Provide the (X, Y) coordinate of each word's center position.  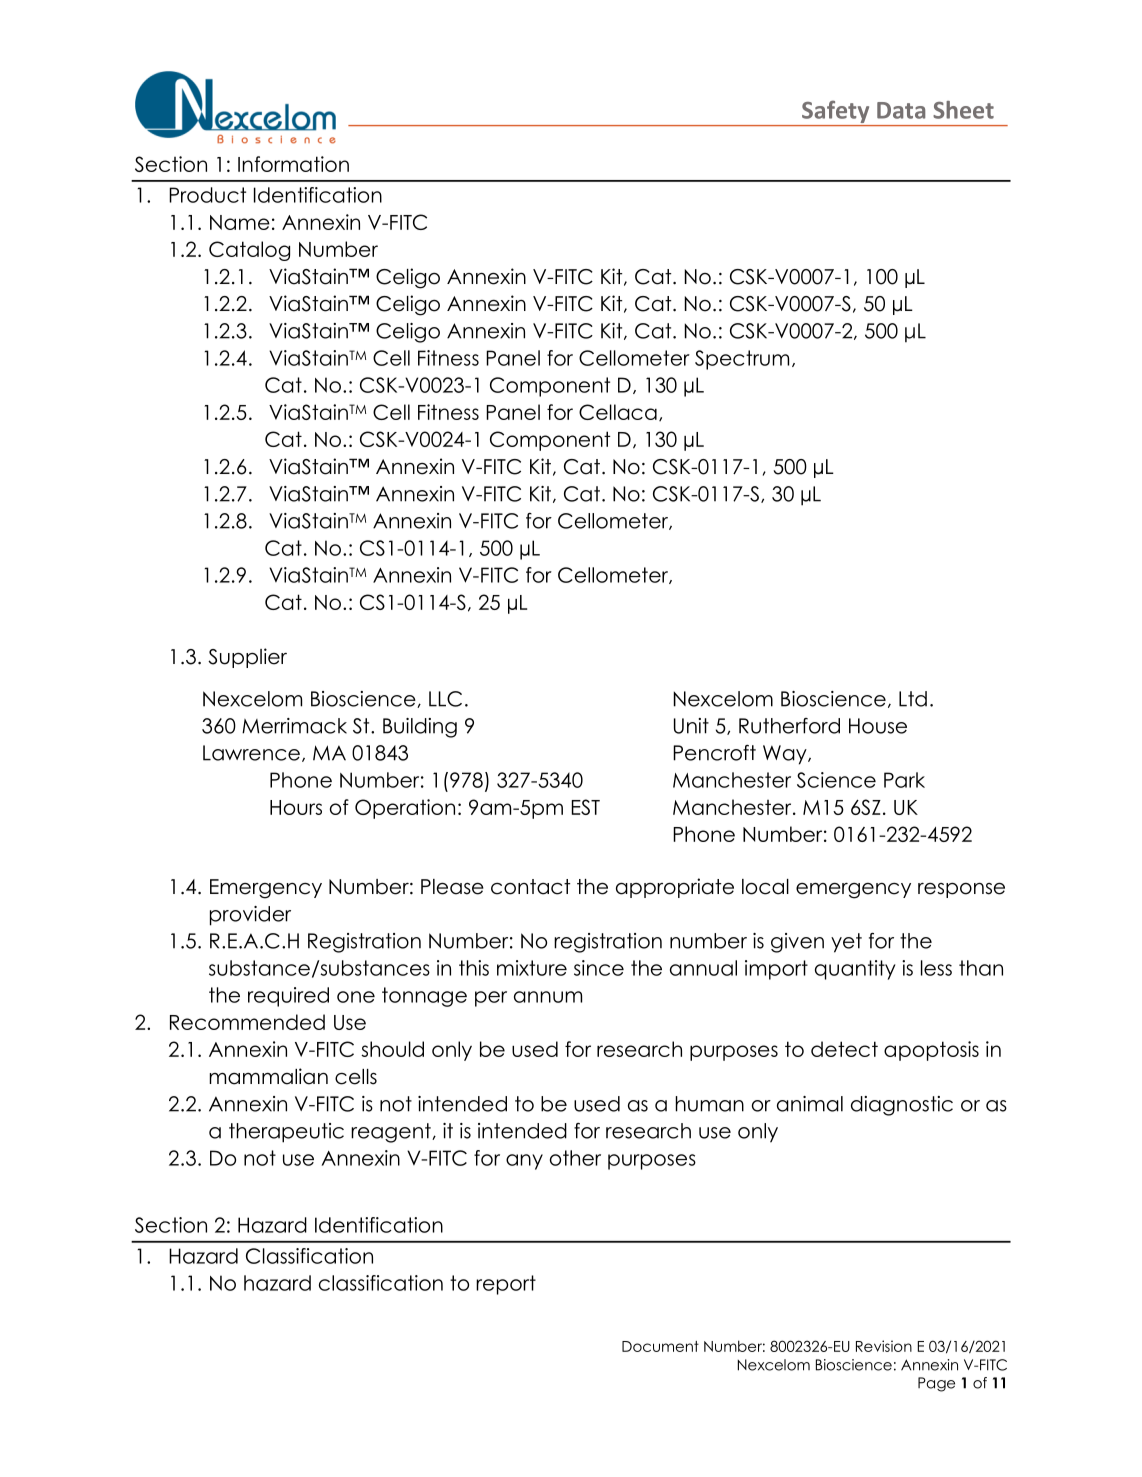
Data (901, 110)
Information (293, 164)
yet (846, 943)
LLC (445, 699)
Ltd (913, 699)
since (599, 968)
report (506, 1285)
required (288, 997)
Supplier (247, 658)
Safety (835, 112)
